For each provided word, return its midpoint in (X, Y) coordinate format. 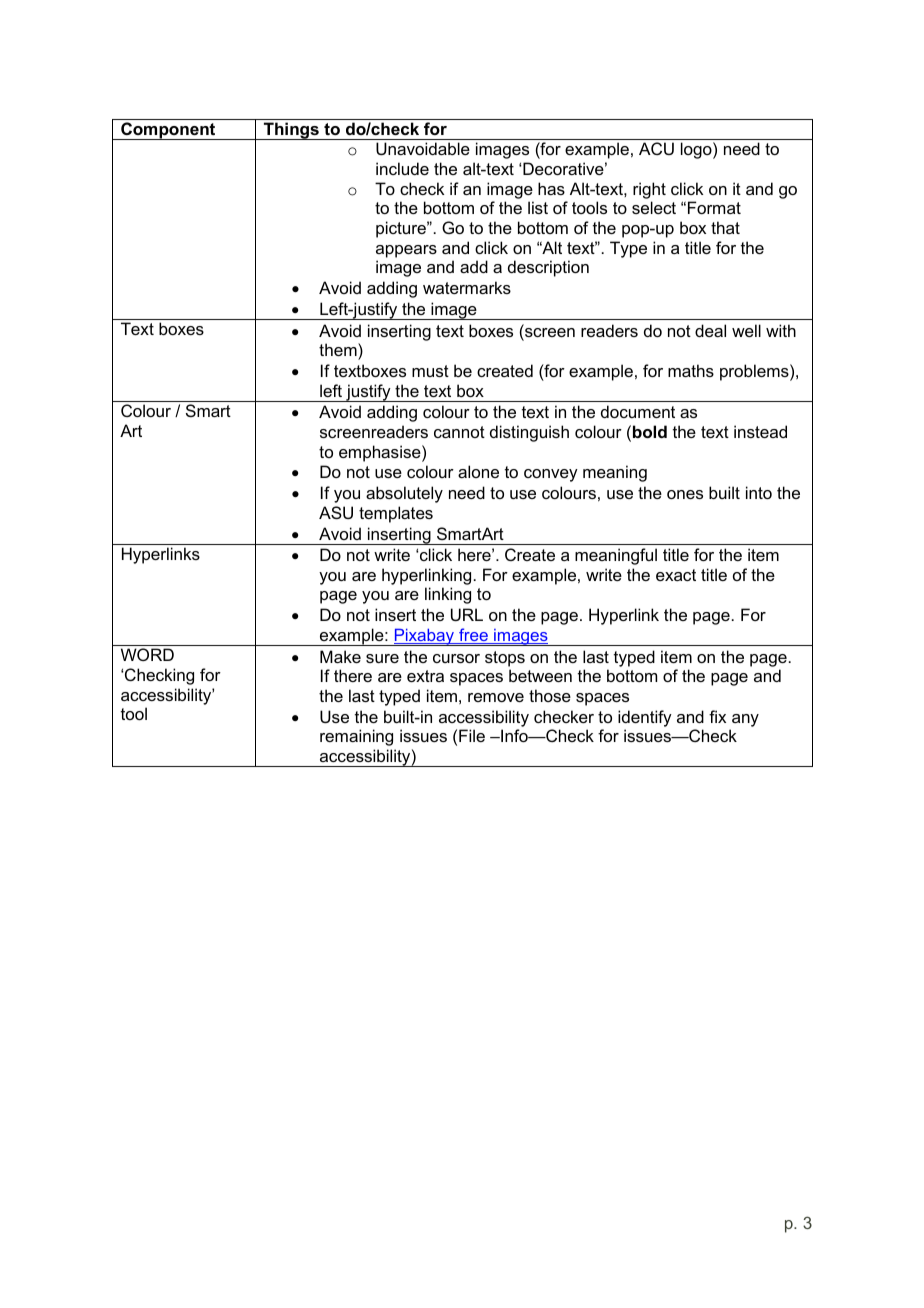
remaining (356, 737)
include (402, 168)
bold (650, 431)
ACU (656, 148)
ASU (336, 512)
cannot (459, 432)
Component (168, 131)
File (472, 735)
